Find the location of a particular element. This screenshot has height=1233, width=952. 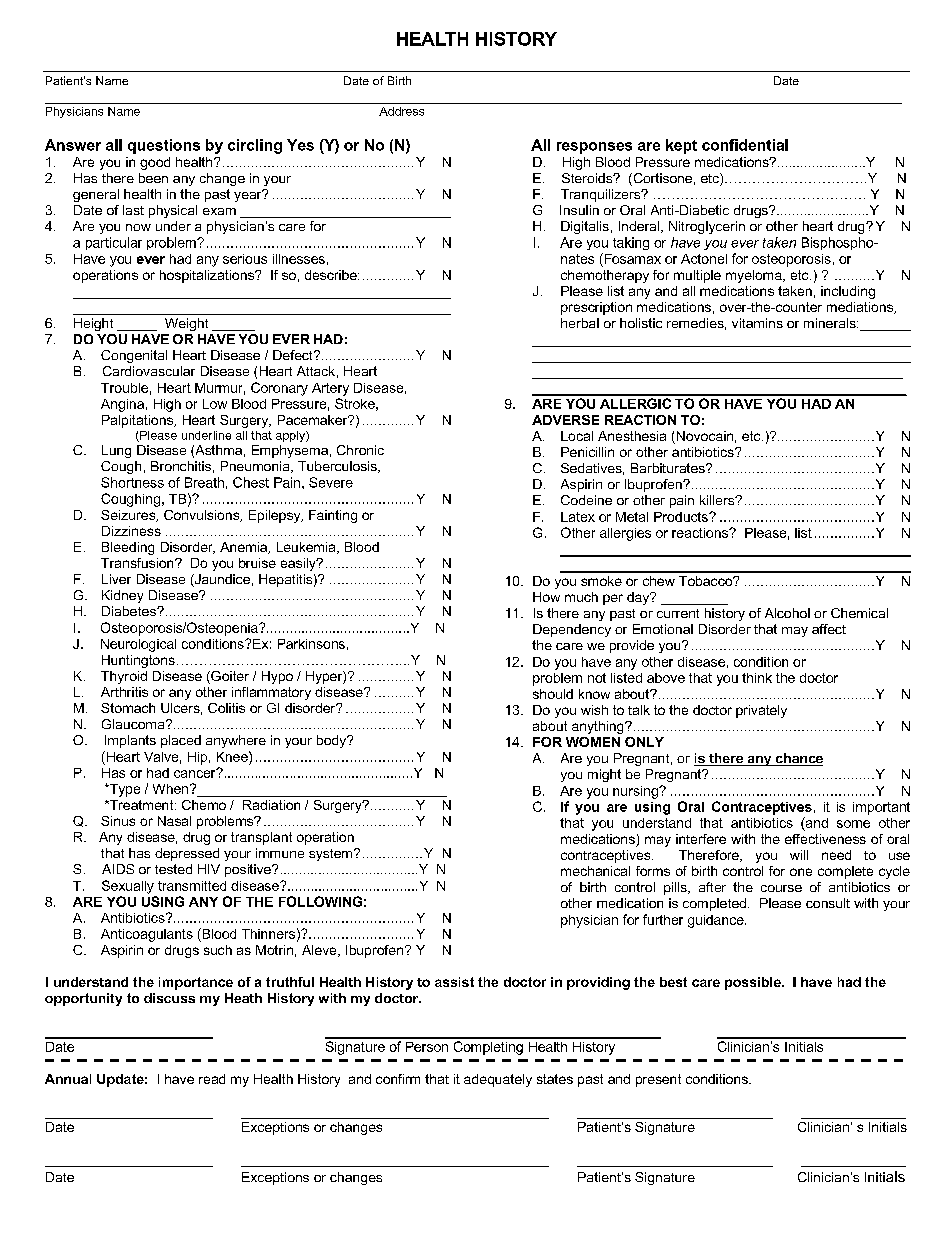

questions is located at coordinates (164, 146).
